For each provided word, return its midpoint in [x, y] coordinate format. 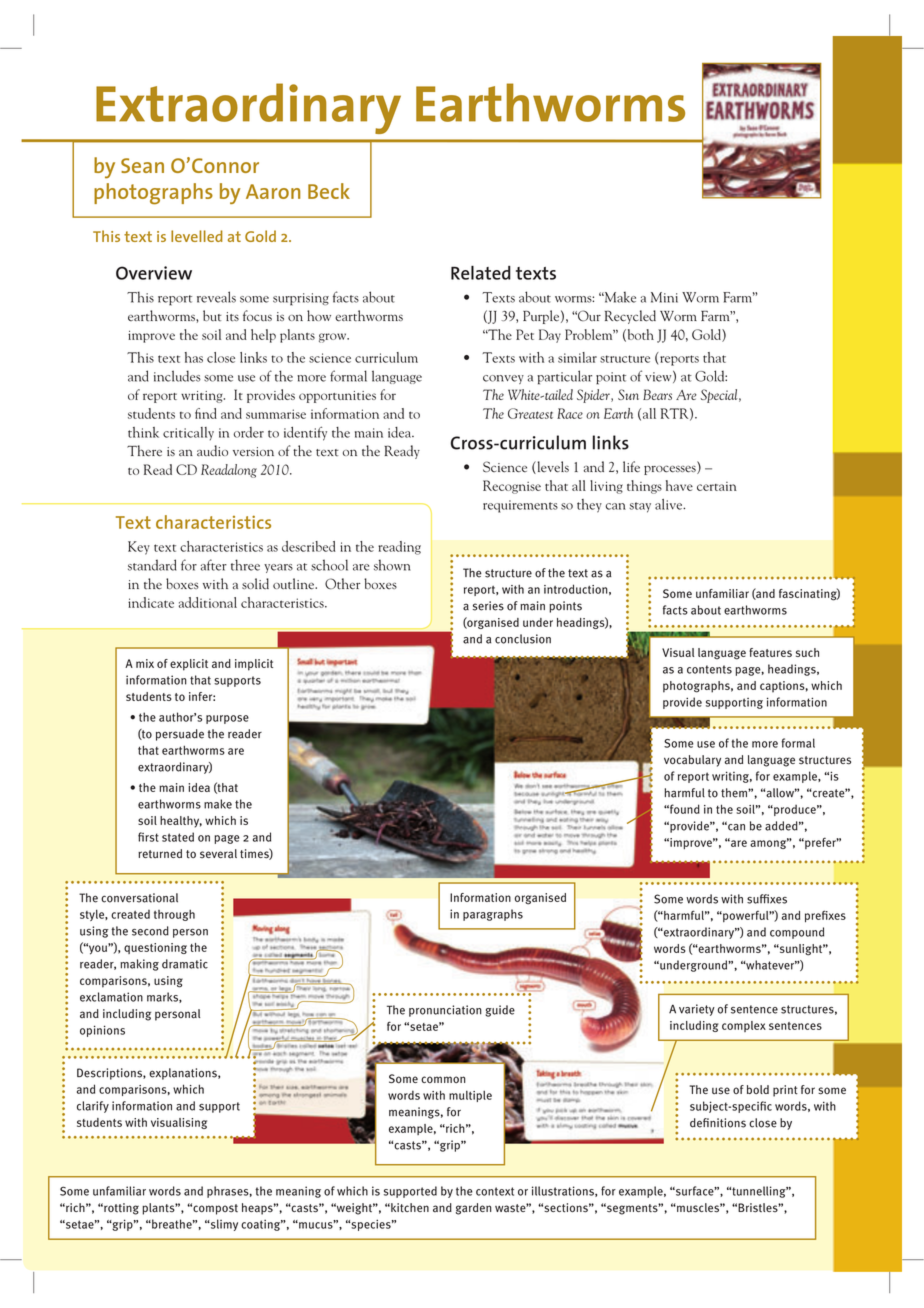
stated [178, 837]
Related [481, 272]
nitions [728, 1123]
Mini [664, 297]
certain [717, 486]
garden [474, 1209]
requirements [520, 506]
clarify [93, 1107]
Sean [142, 165]
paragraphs [493, 915]
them [735, 793]
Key [139, 548]
